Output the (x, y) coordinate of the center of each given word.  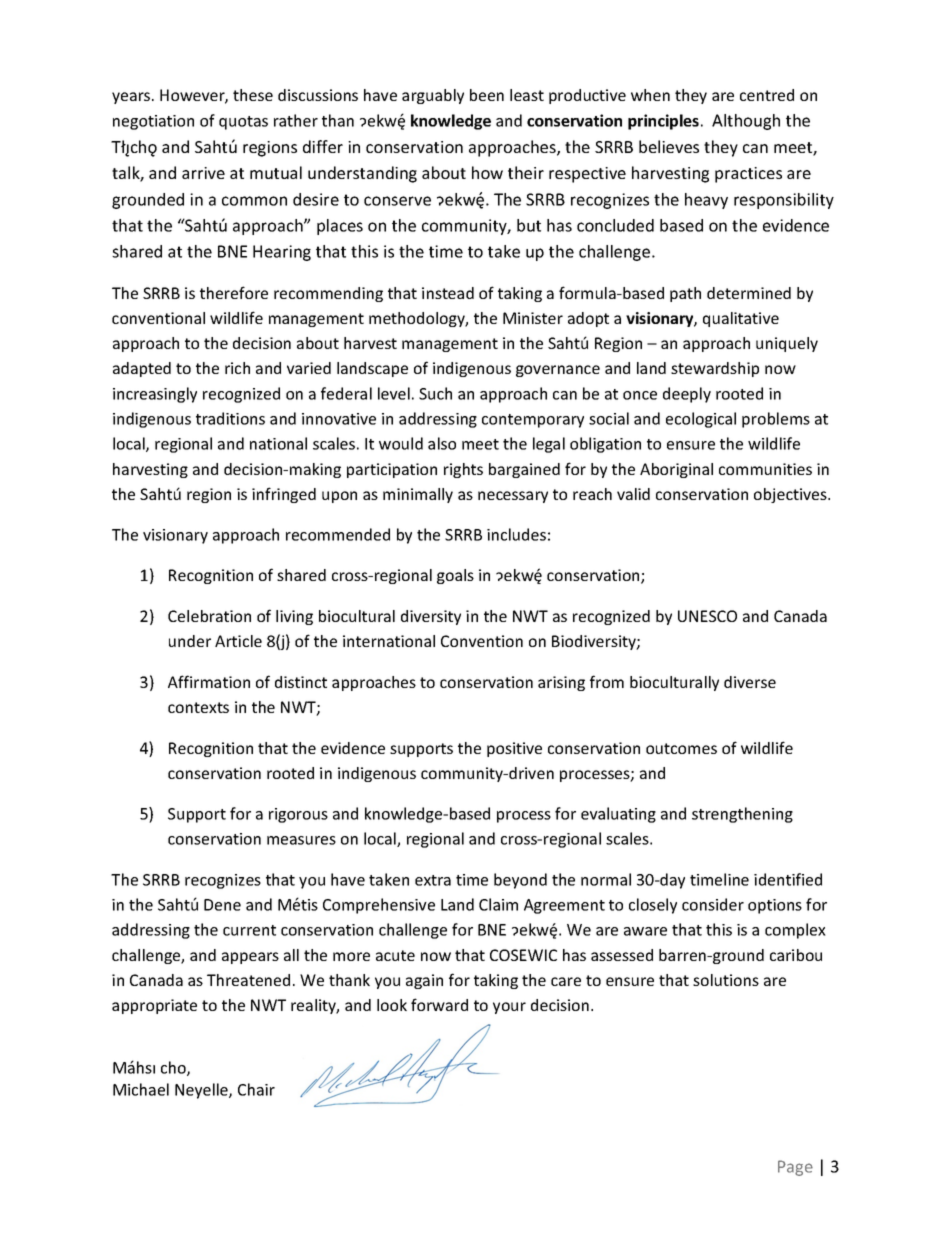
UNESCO (707, 616)
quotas (243, 123)
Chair (256, 1089)
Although (746, 122)
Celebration (209, 616)
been (487, 95)
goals (455, 576)
